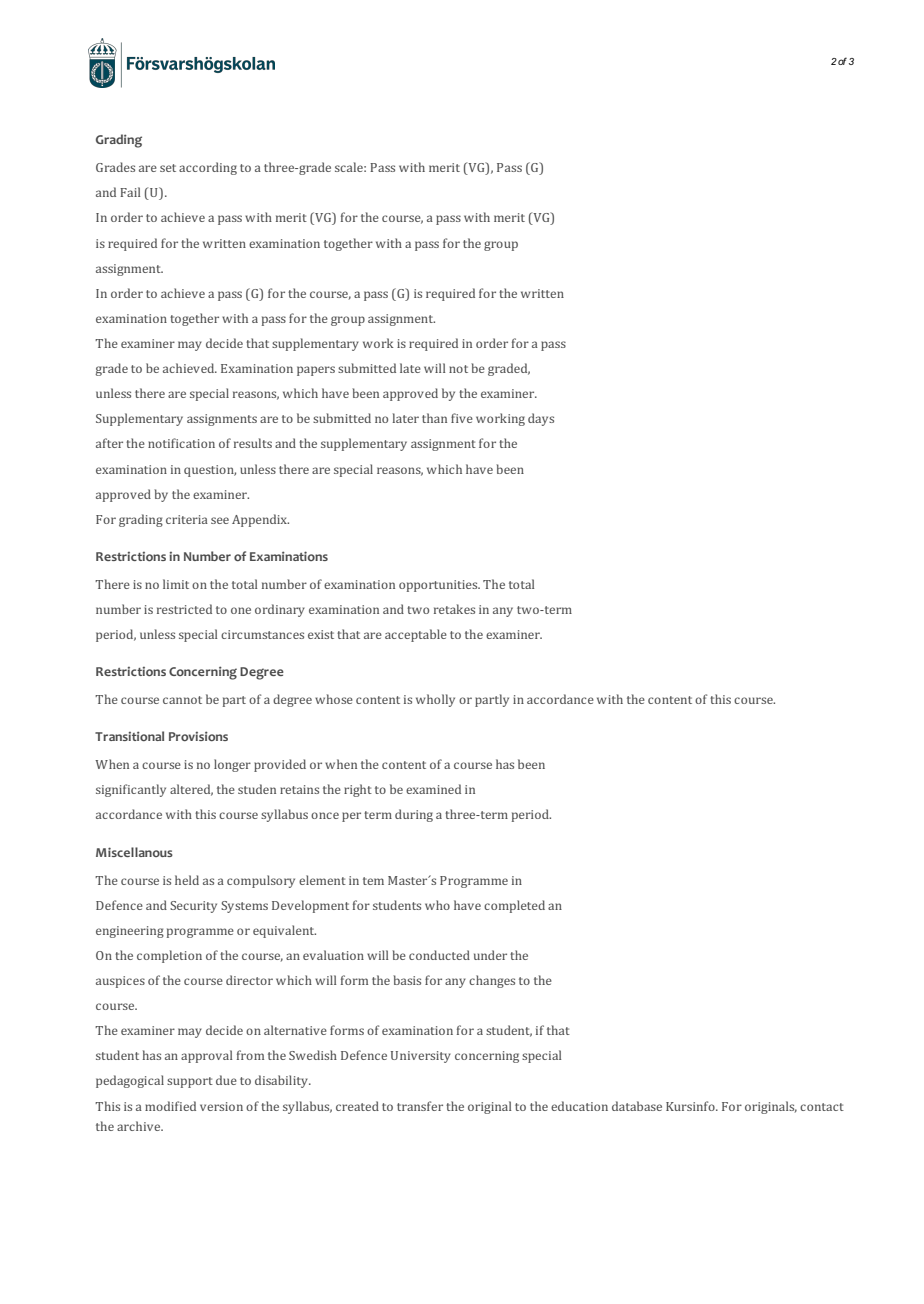 The image size is (924, 1304). What do you see at coordinates (541, 419) in the screenshot?
I see `days` at bounding box center [541, 419].
